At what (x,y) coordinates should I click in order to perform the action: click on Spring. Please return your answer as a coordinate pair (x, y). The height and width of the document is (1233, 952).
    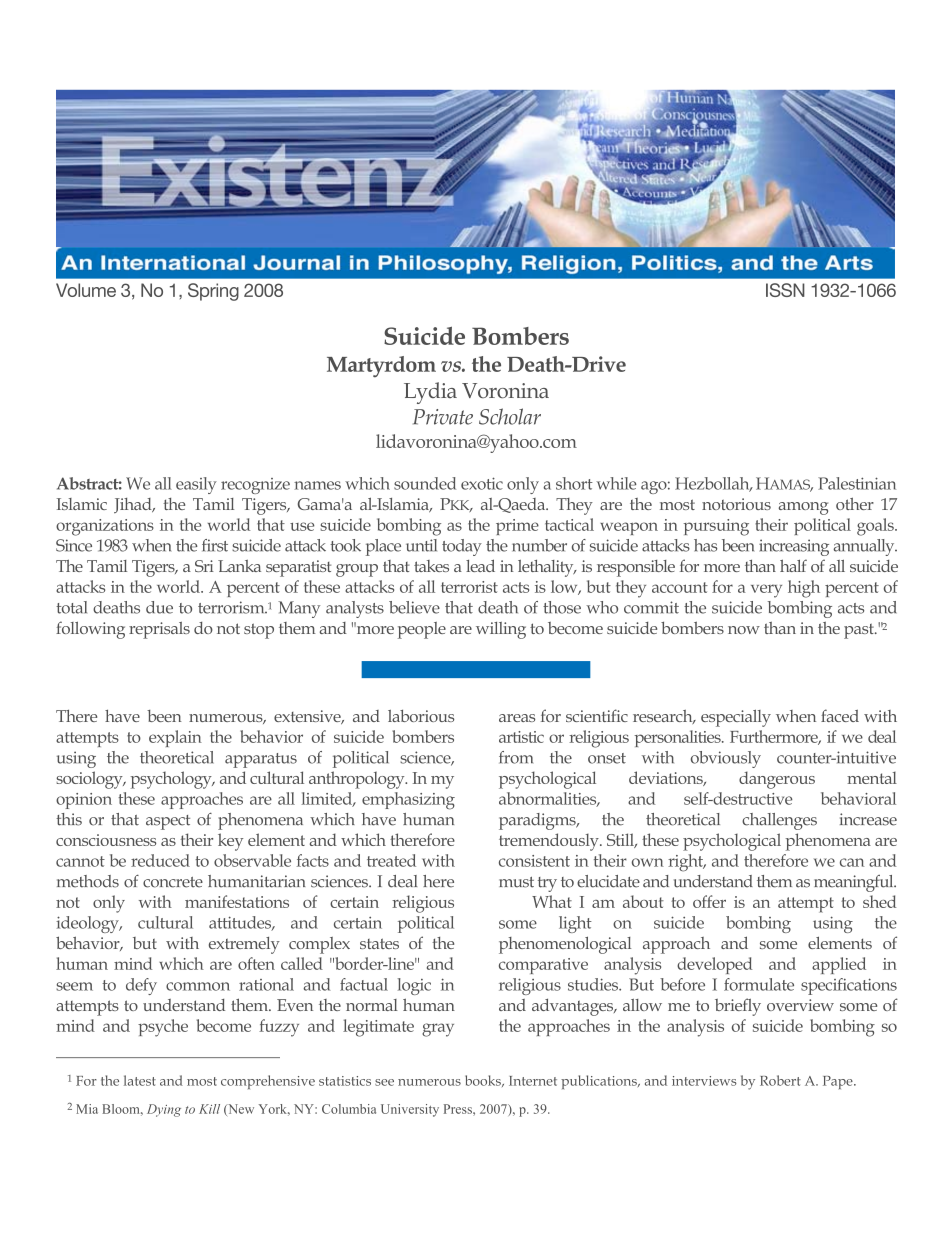
    Looking at the image, I should click on (213, 292).
